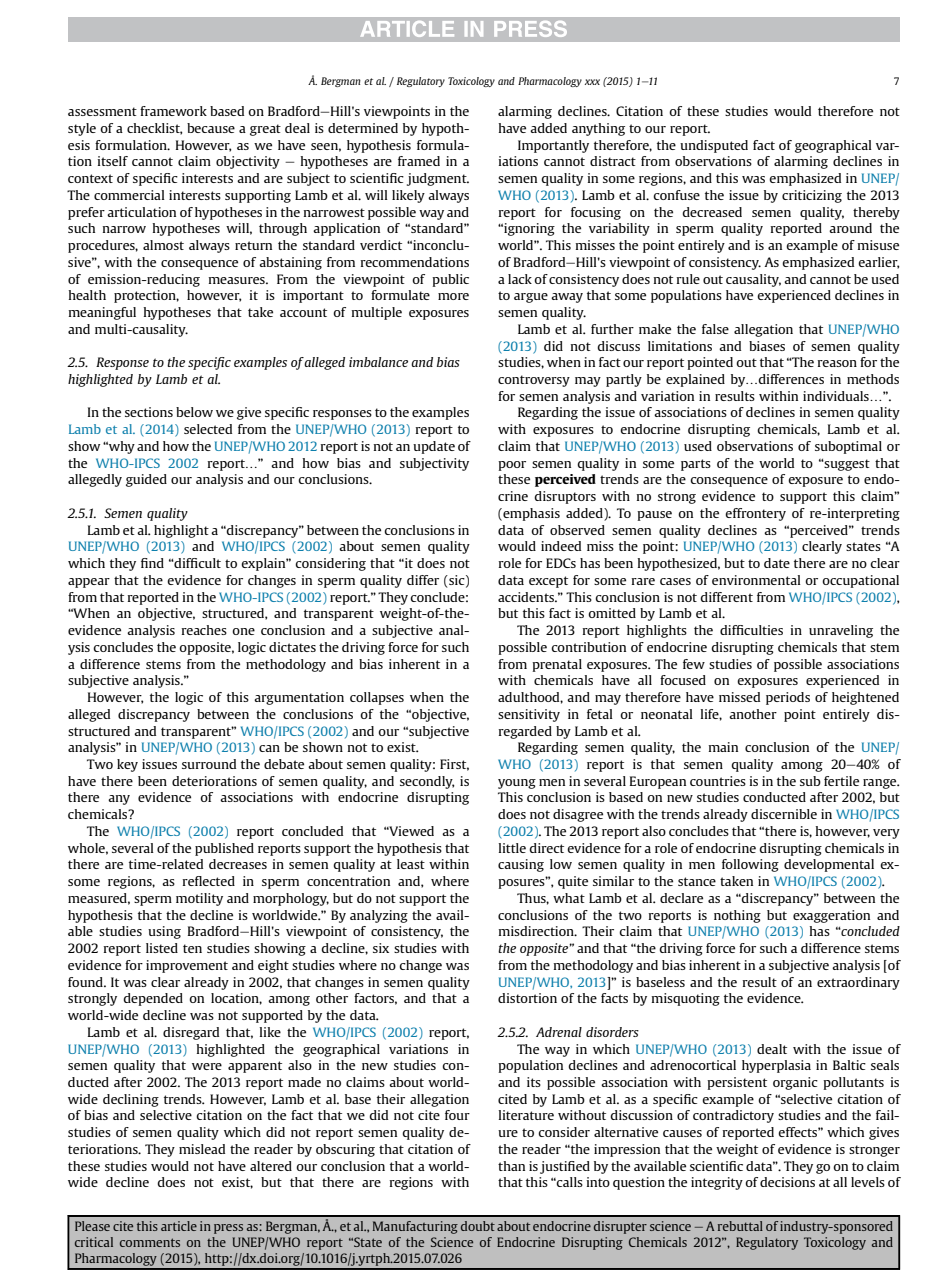 This screenshot has width=952, height=1270. What do you see at coordinates (714, 146) in the screenshot?
I see `undisputed` at bounding box center [714, 146].
